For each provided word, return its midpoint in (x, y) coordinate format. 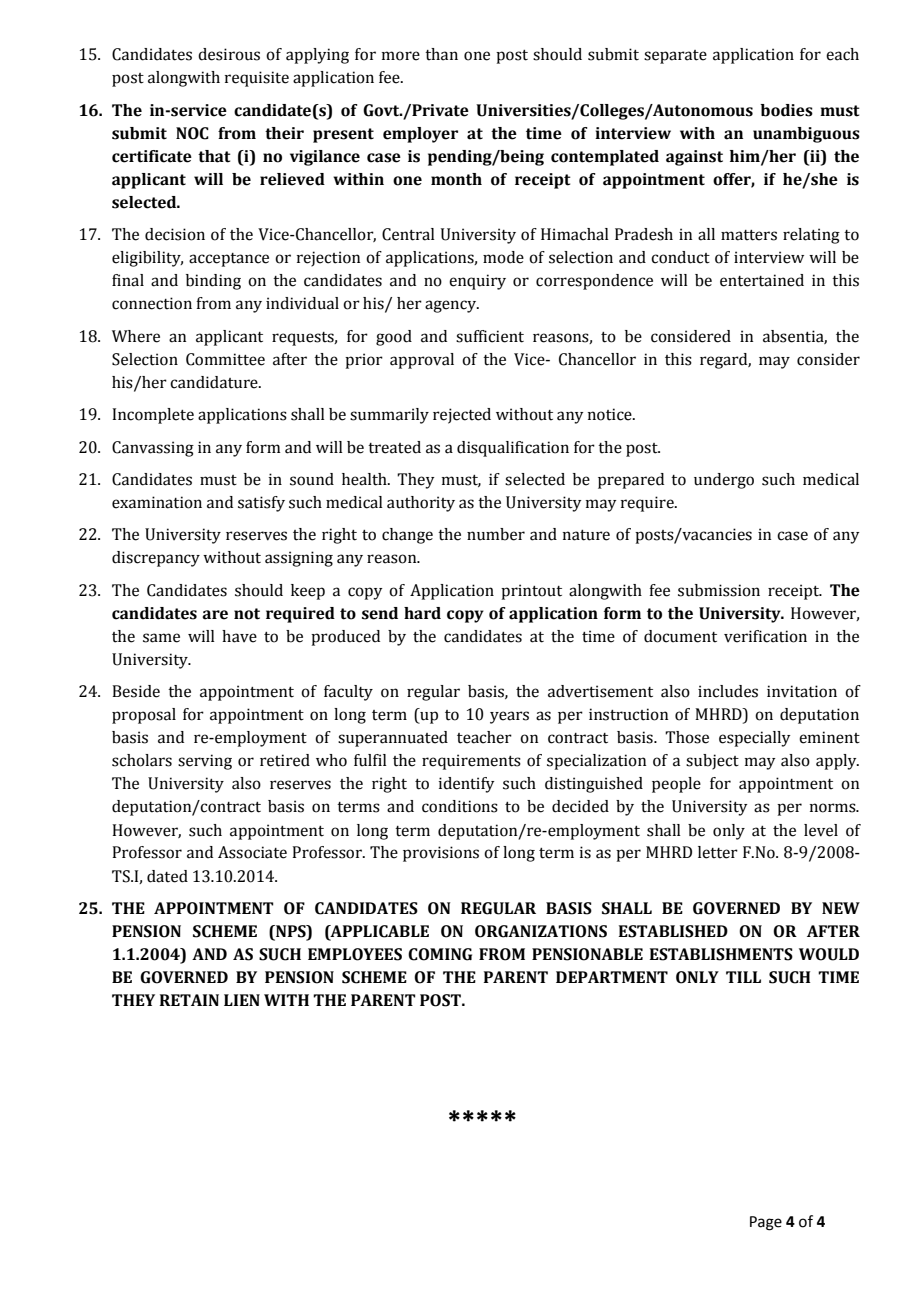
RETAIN (189, 1000)
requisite (257, 79)
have (239, 636)
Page (766, 1223)
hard (422, 613)
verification (765, 636)
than (441, 54)
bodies (786, 110)
